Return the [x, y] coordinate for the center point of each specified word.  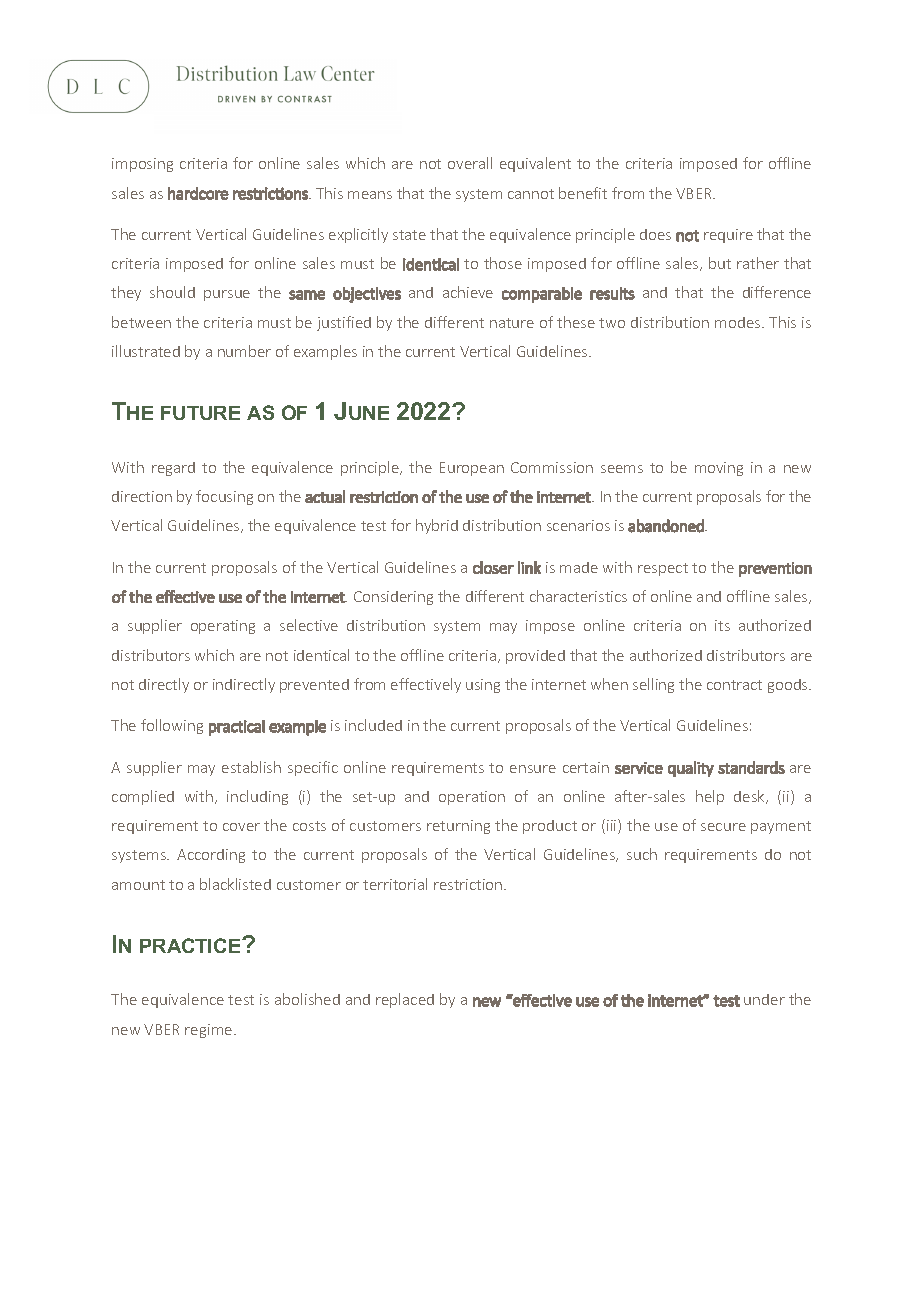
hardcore [198, 193]
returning [458, 827]
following [172, 726]
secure [723, 827]
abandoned [667, 526]
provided [535, 657]
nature [512, 323]
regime [210, 1031]
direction [142, 496]
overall [470, 163]
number [244, 351]
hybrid [437, 526]
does [655, 234]
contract [734, 685]
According [211, 856]
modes [739, 322]
